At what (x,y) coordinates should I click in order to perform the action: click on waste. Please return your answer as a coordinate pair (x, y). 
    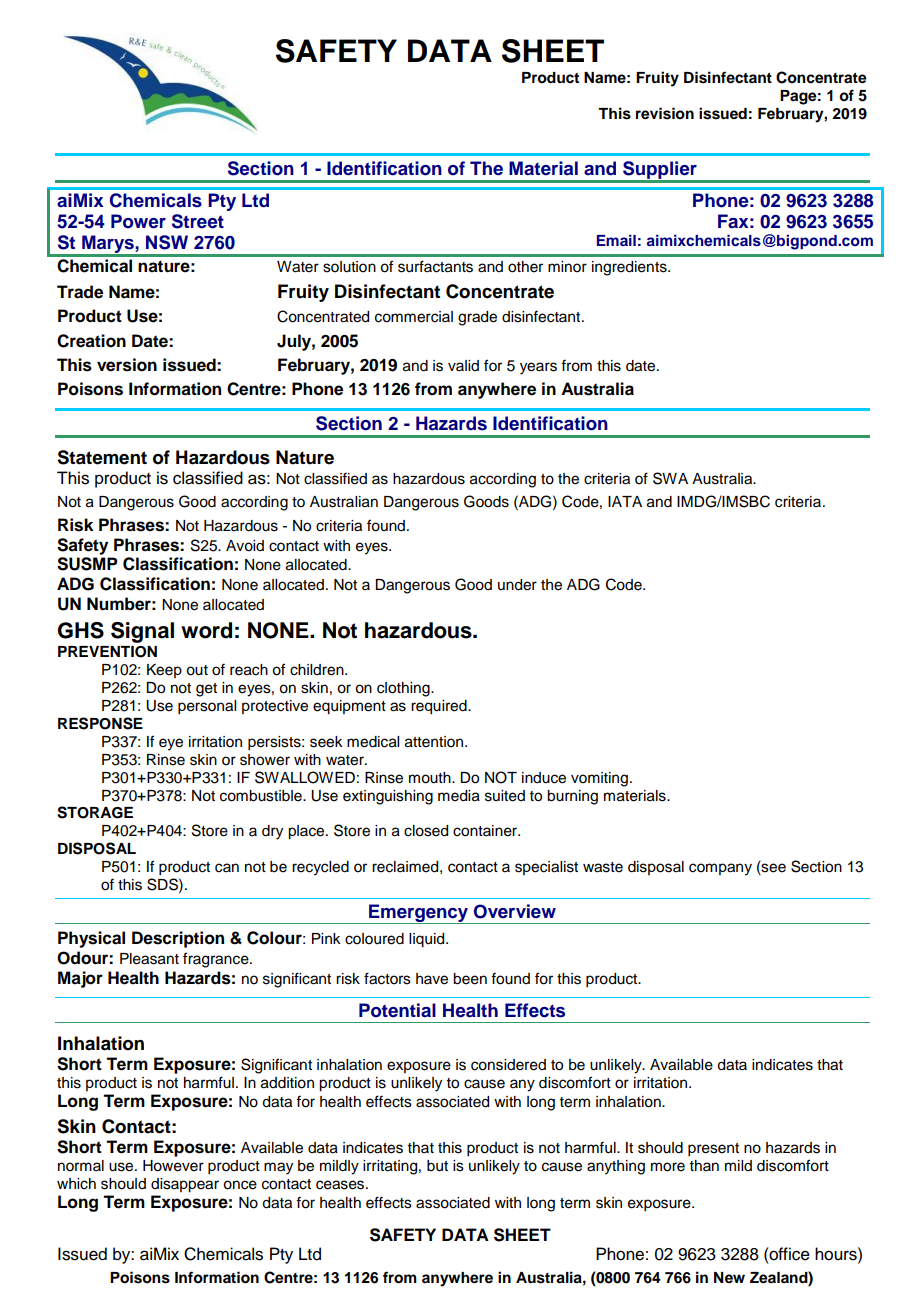
    Looking at the image, I should click on (603, 867).
